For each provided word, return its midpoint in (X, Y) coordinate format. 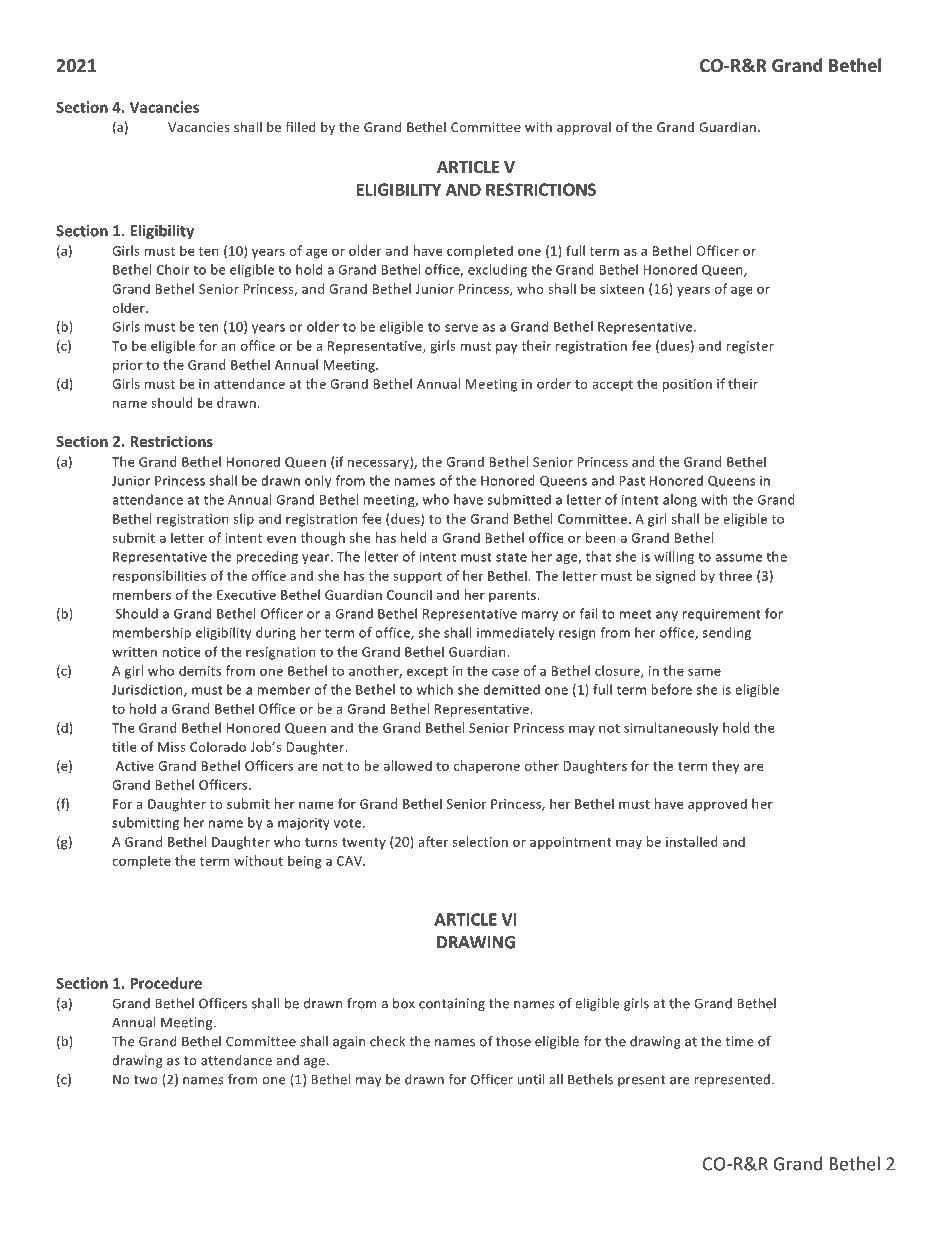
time (739, 1041)
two (146, 1080)
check (387, 1041)
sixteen (622, 289)
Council (409, 594)
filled (301, 127)
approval (584, 128)
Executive (246, 595)
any (667, 616)
